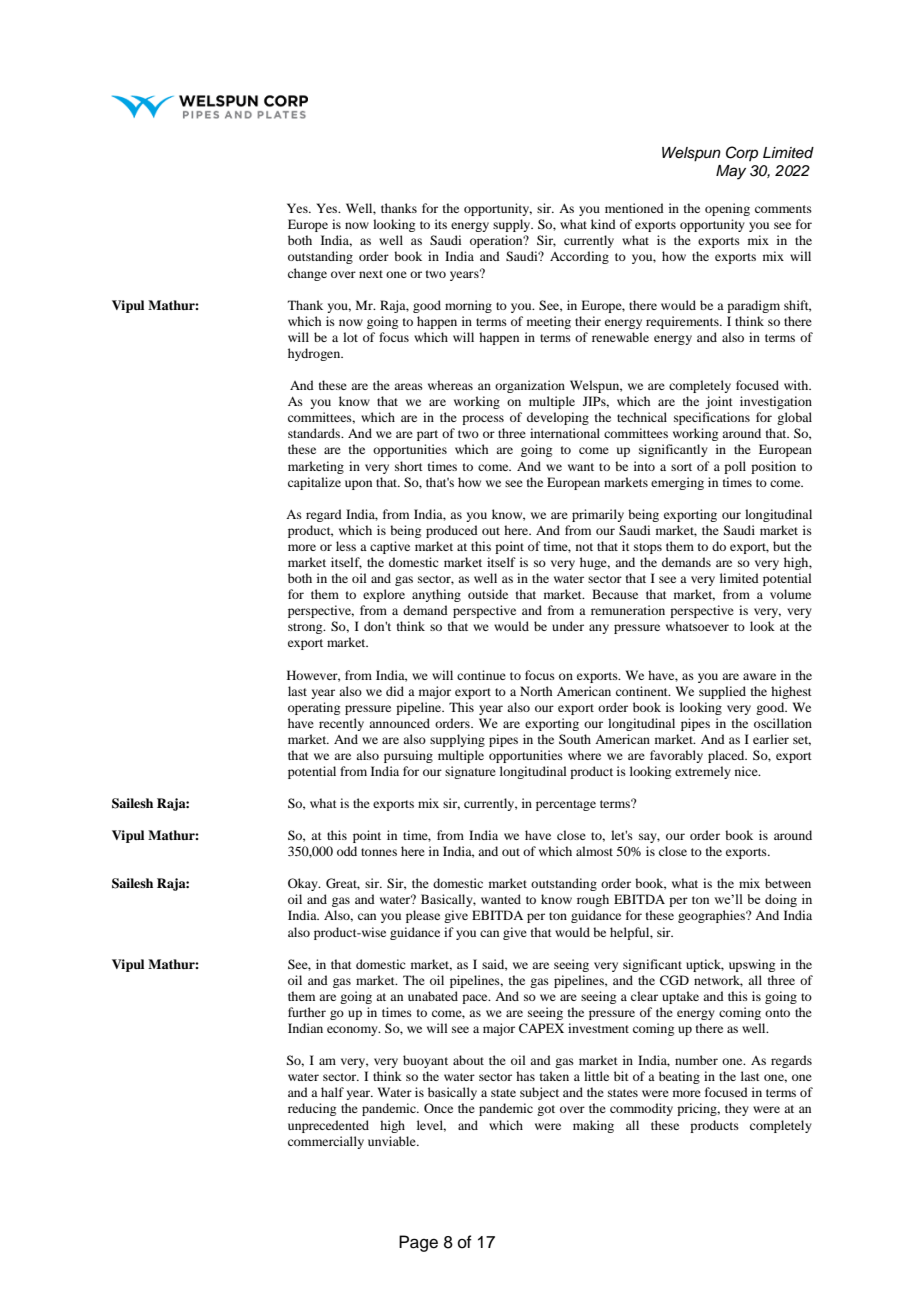 The image size is (924, 1307). I want to click on economy, so click(353, 1031).
